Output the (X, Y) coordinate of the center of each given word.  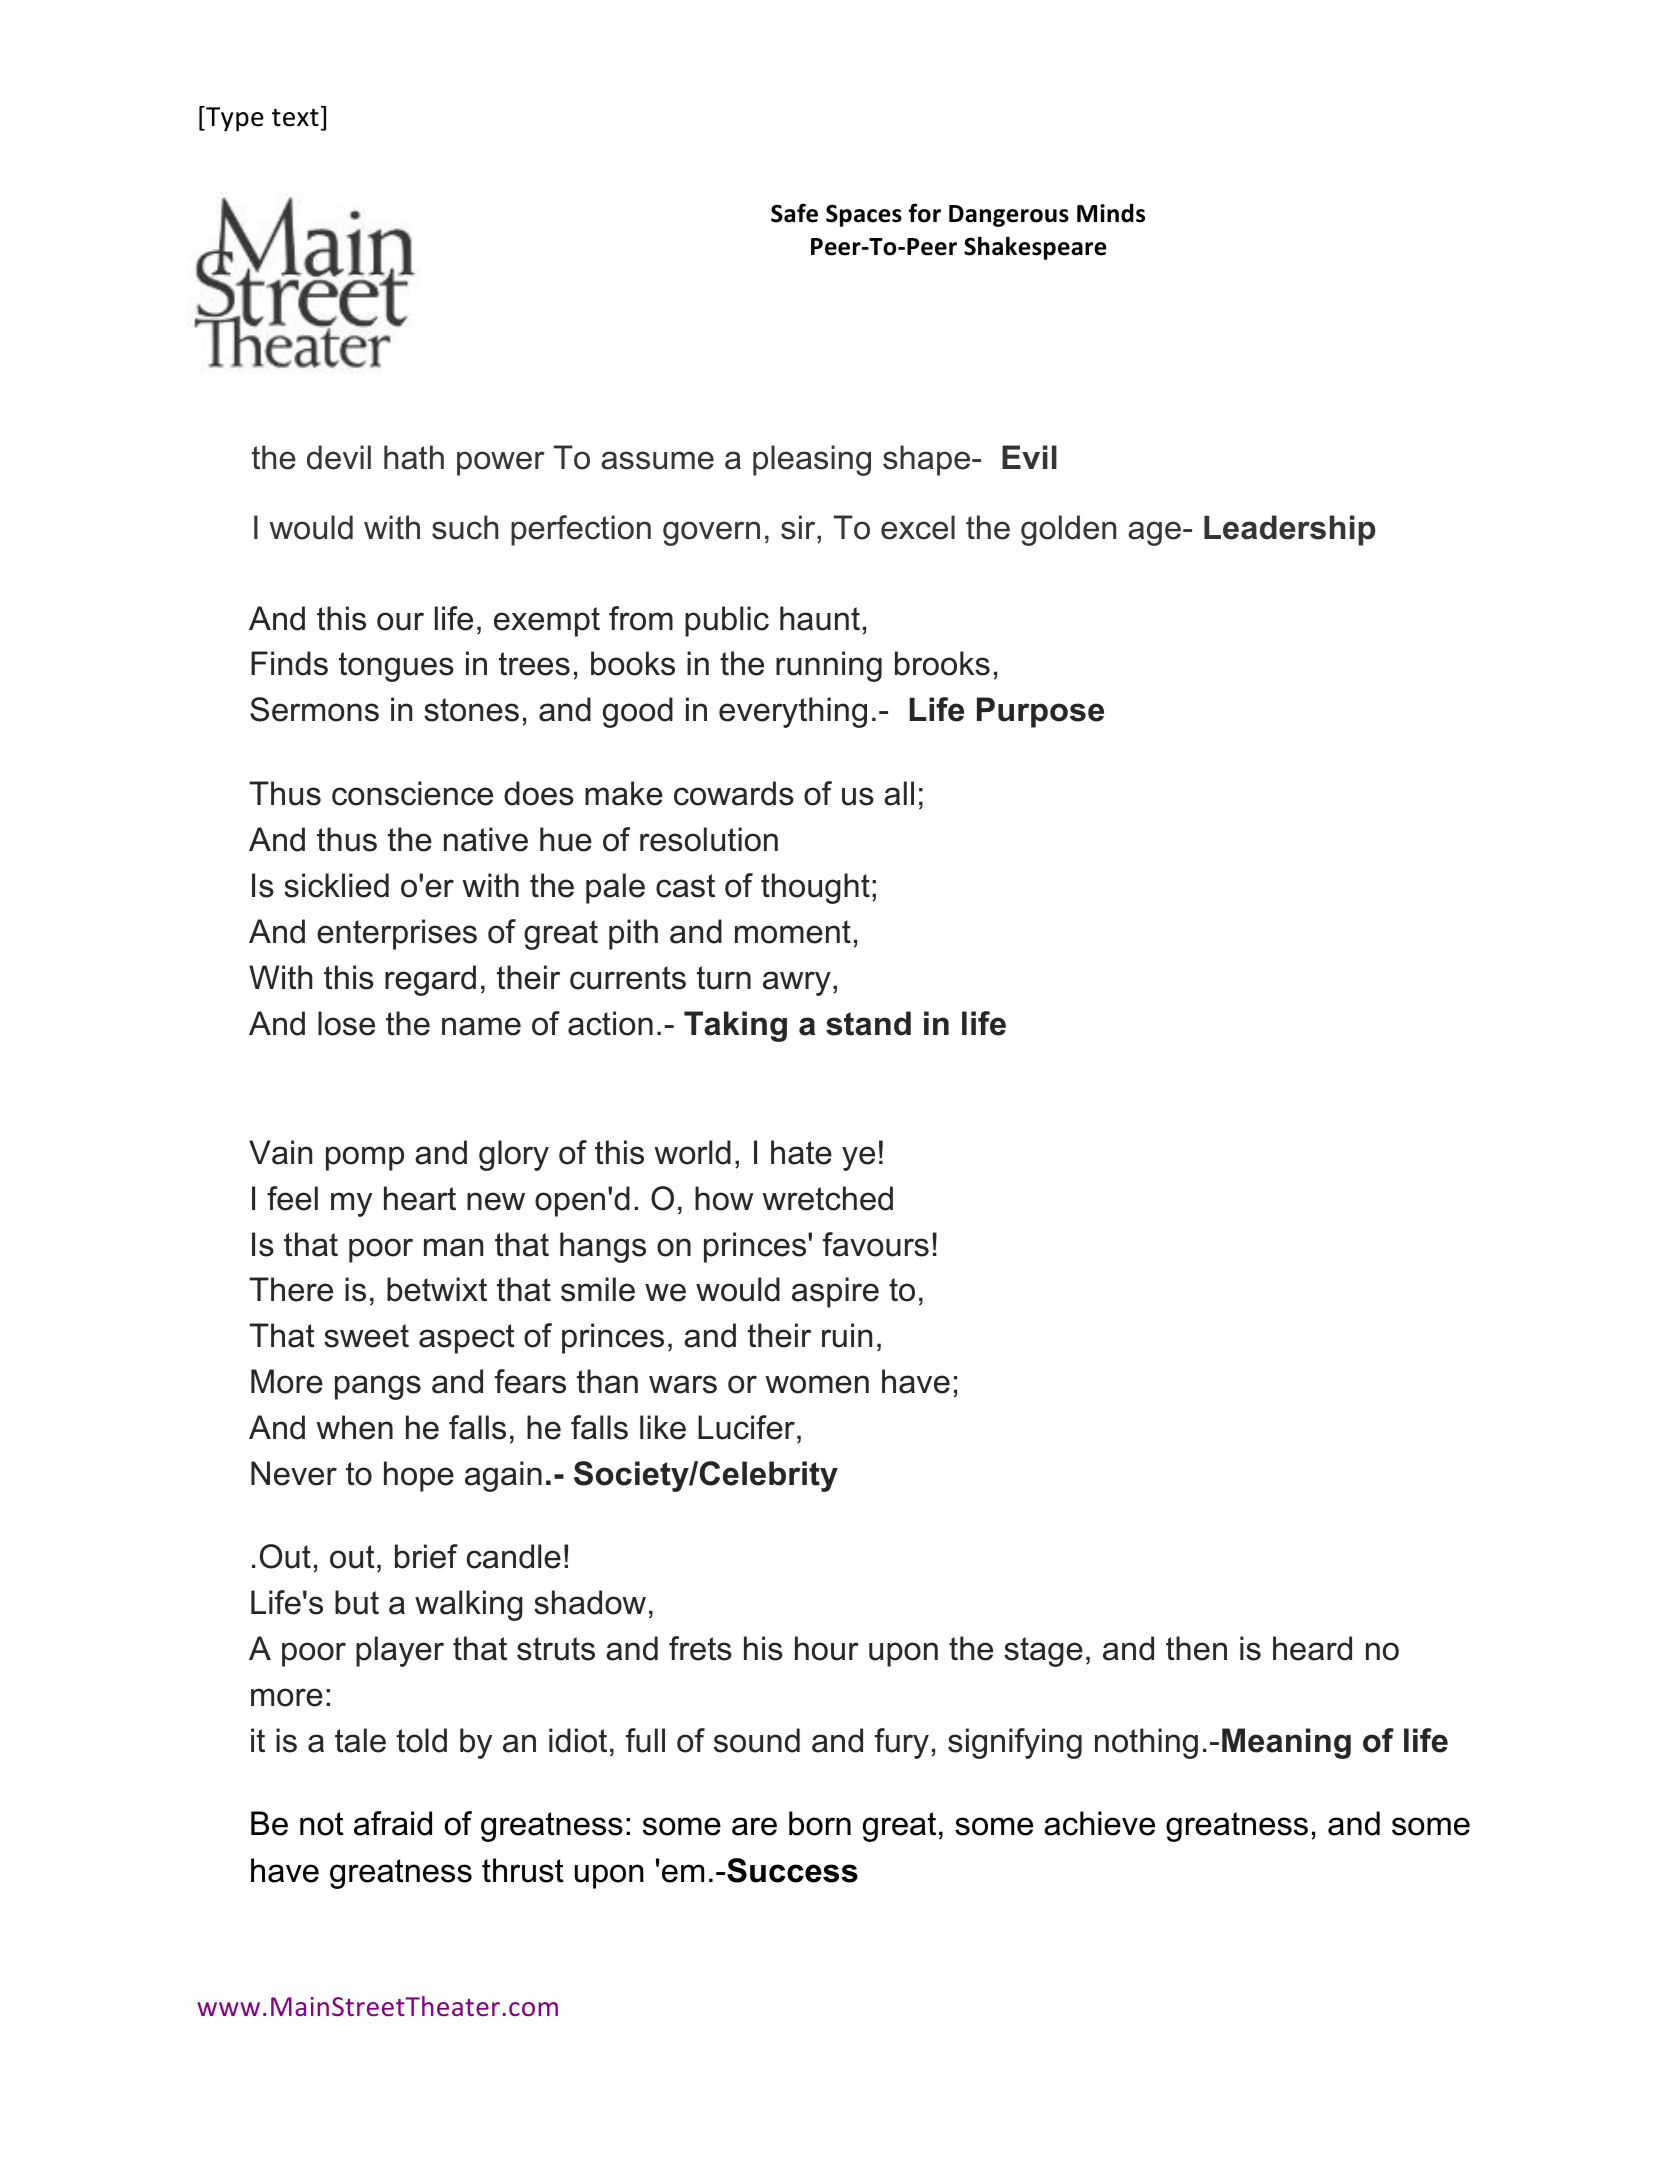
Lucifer (748, 1427)
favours (876, 1244)
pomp (365, 1158)
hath (414, 457)
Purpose (1040, 712)
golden (1068, 530)
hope (419, 1476)
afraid (393, 1823)
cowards (734, 793)
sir (799, 529)
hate (801, 1152)
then (1196, 1648)
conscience (412, 793)
